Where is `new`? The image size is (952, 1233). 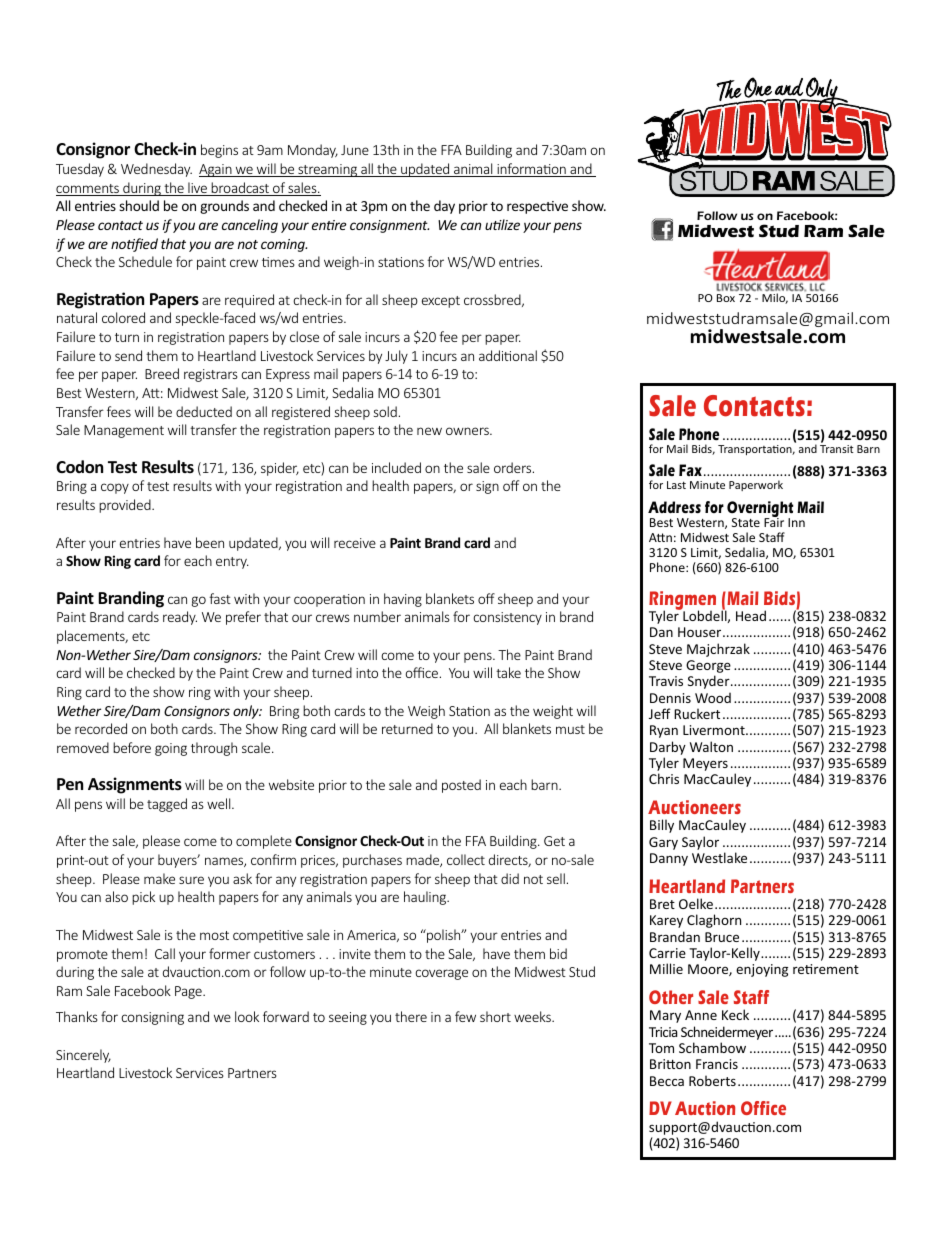
new is located at coordinates (429, 431).
